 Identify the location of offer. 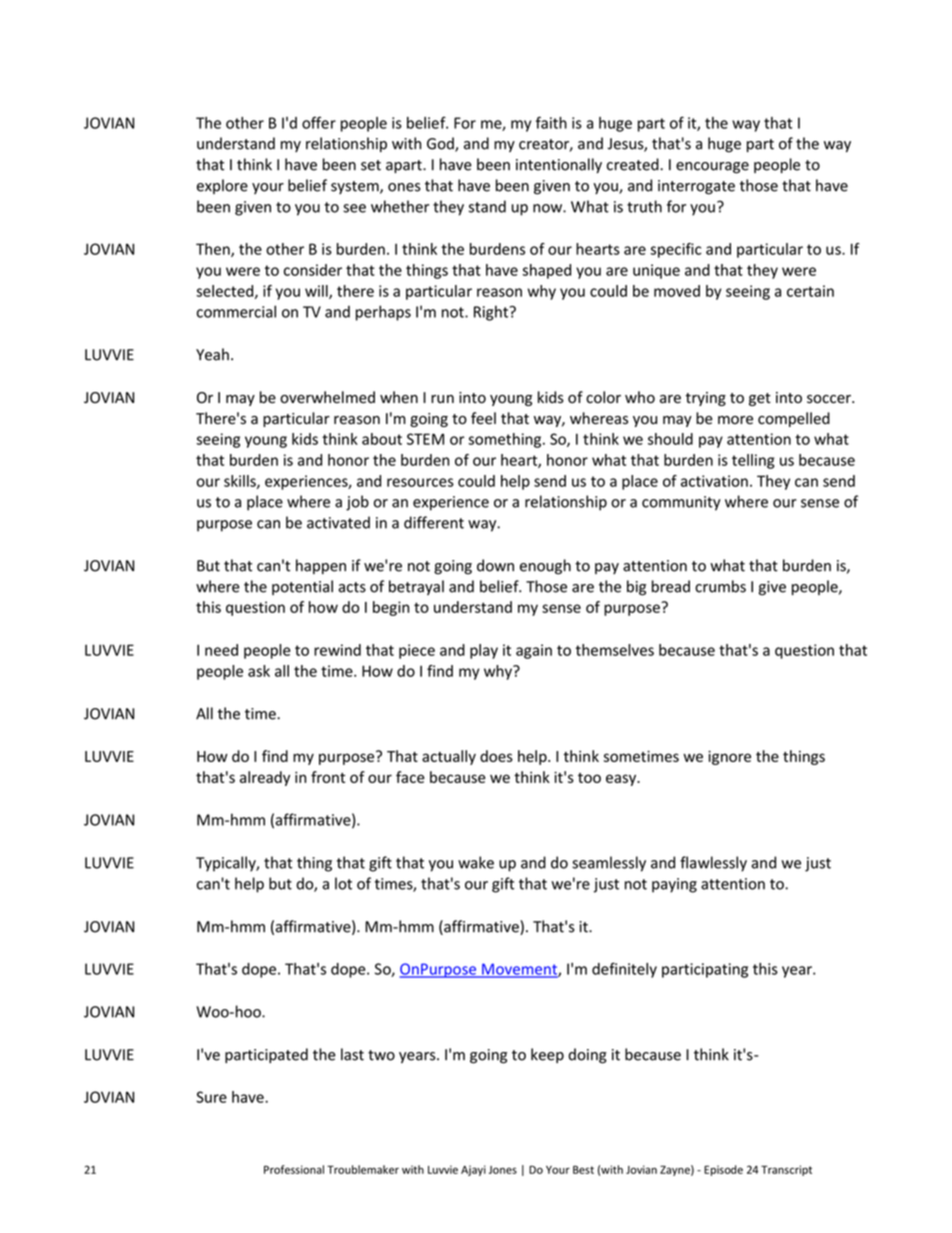
(319, 122).
